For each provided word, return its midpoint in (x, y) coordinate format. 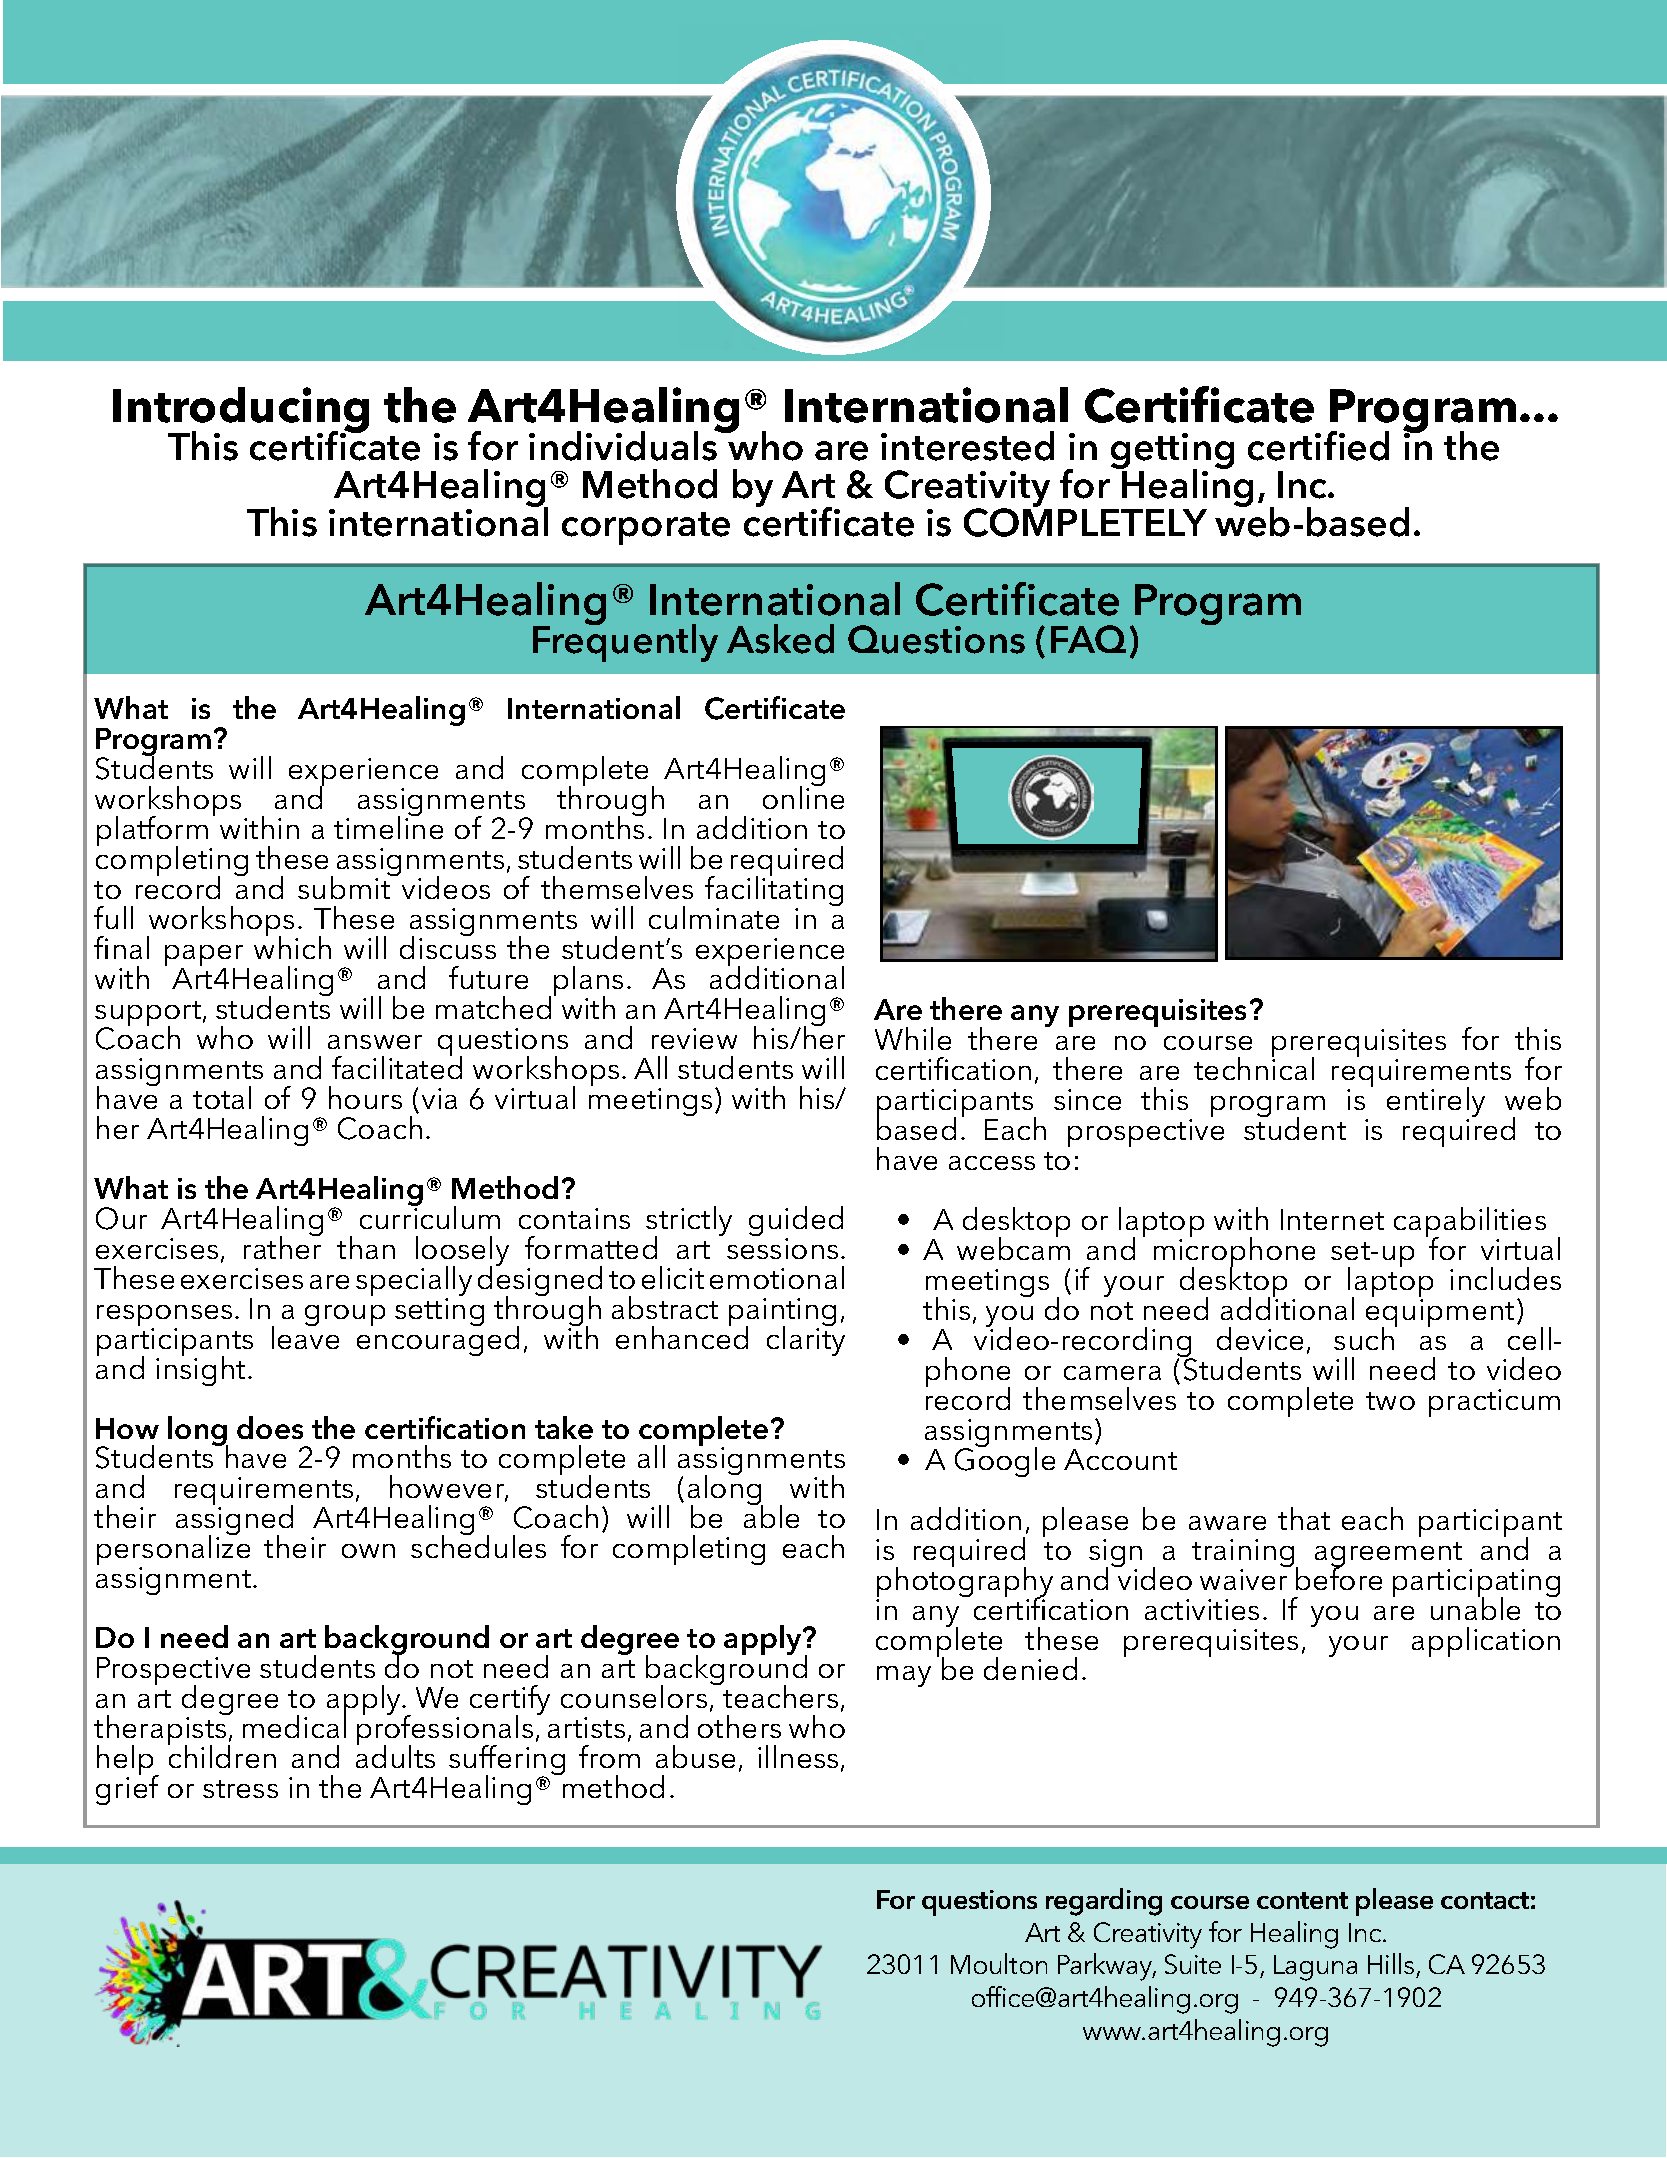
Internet (1332, 1219)
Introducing (241, 411)
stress (240, 1789)
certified (1318, 446)
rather (282, 1246)
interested (967, 446)
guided (796, 1222)
